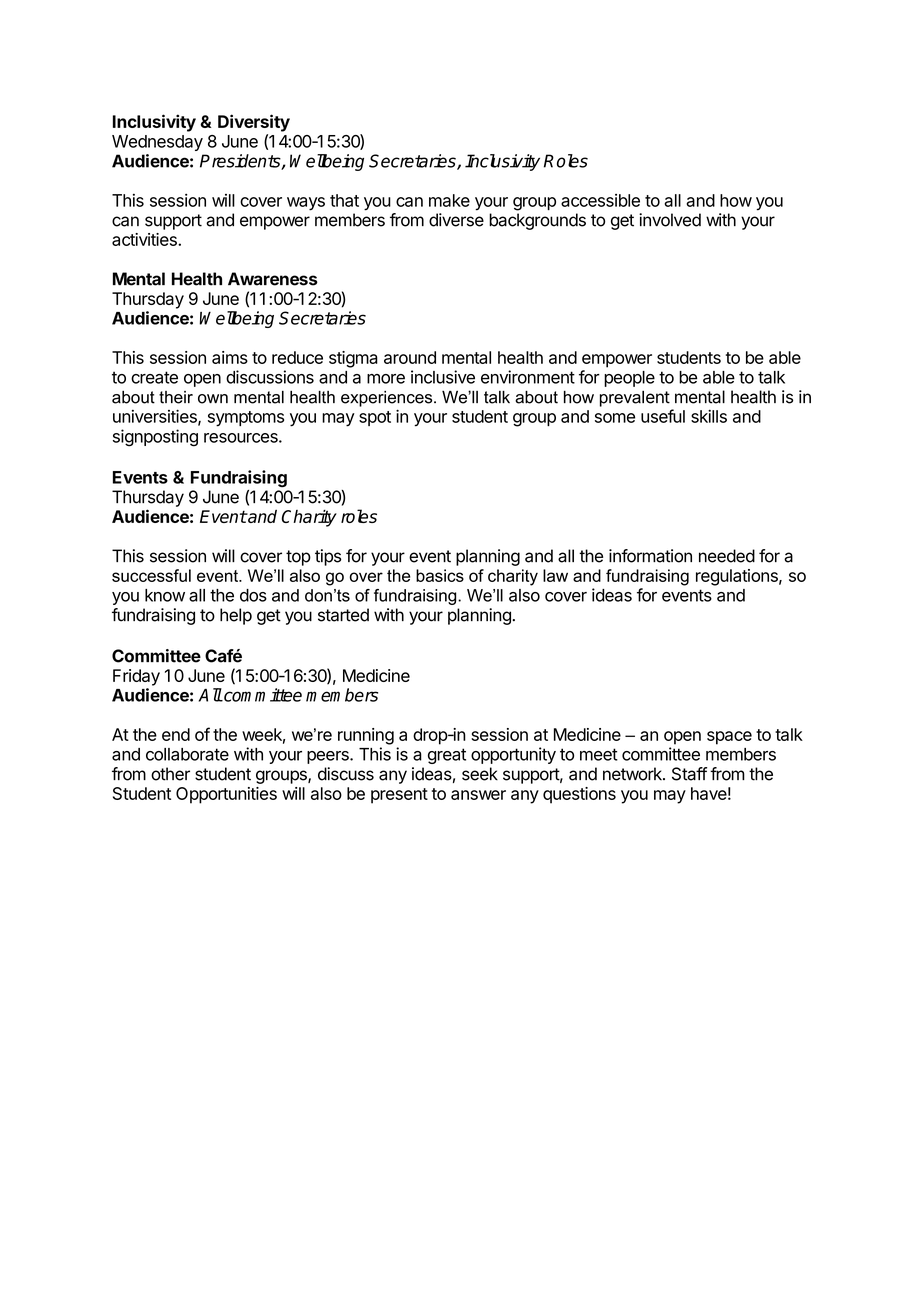 This screenshot has width=924, height=1308. I want to click on great, so click(447, 756).
